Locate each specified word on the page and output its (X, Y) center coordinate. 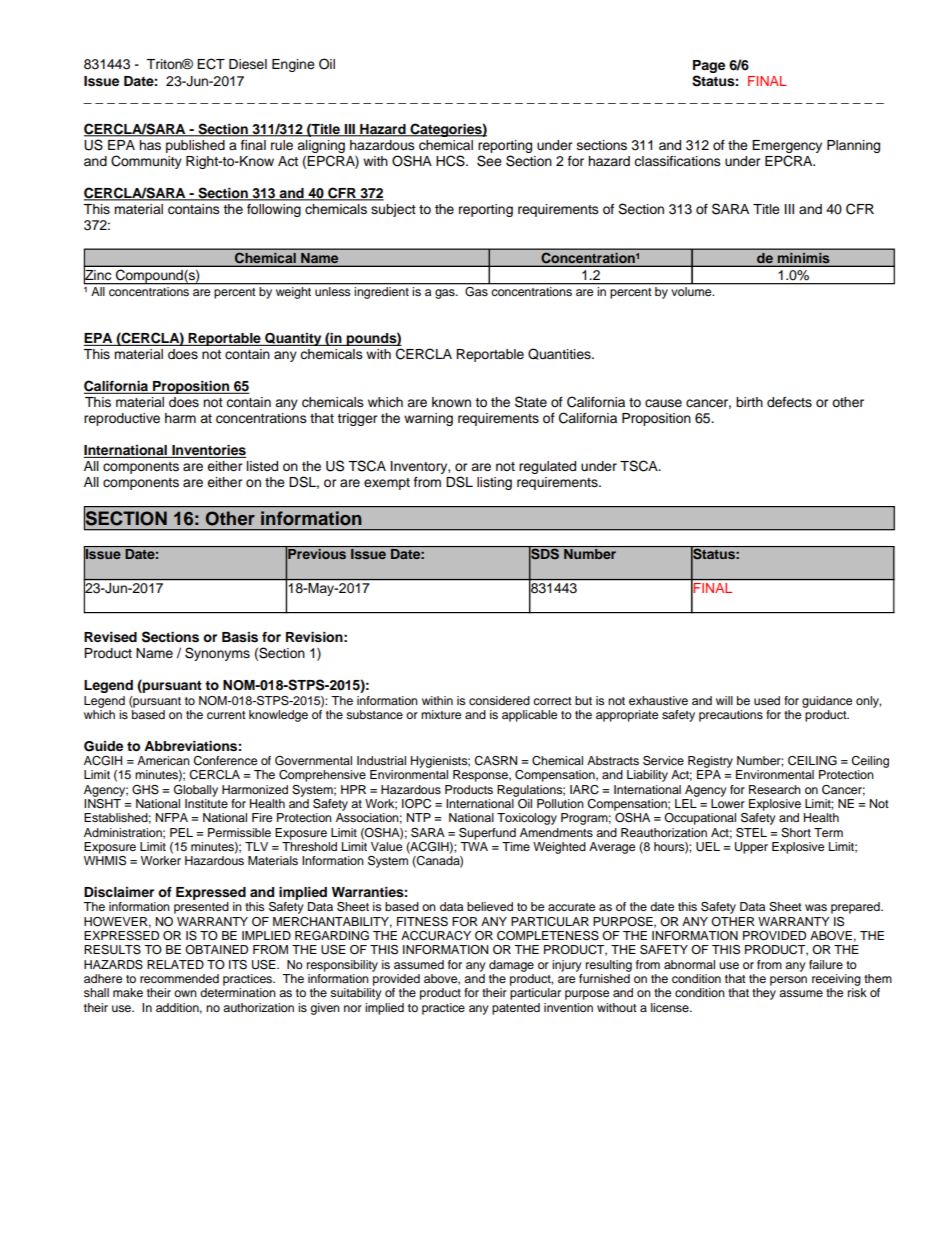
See (489, 161)
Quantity (293, 339)
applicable (529, 716)
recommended (179, 978)
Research (775, 789)
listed (262, 466)
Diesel (248, 64)
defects (789, 402)
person (788, 981)
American (163, 760)
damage (511, 966)
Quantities (560, 354)
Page (709, 66)
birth (749, 402)
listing (494, 483)
